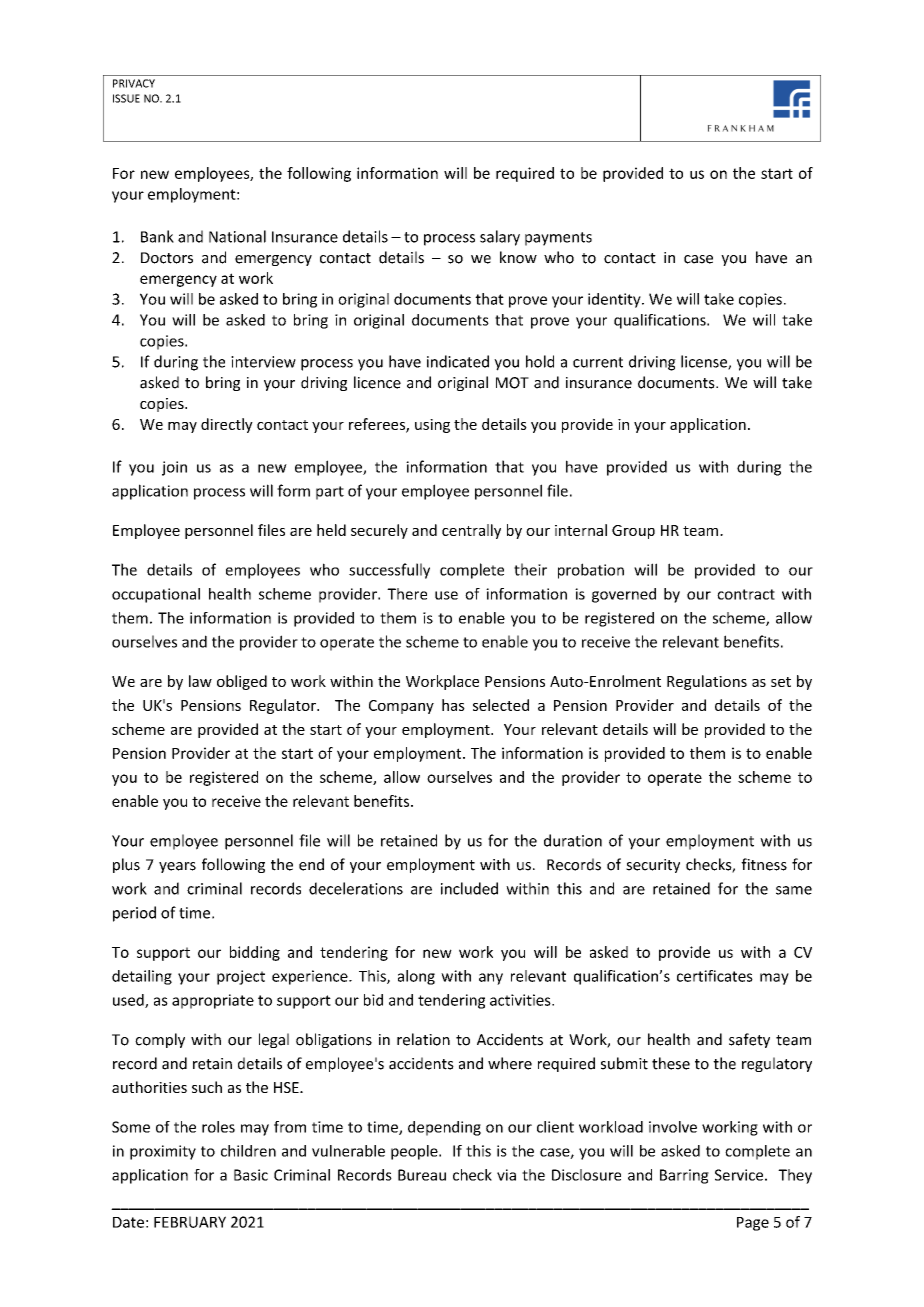 The image size is (924, 1307). What do you see at coordinates (134, 83) in the document?
I see `PRIVACY` at bounding box center [134, 83].
